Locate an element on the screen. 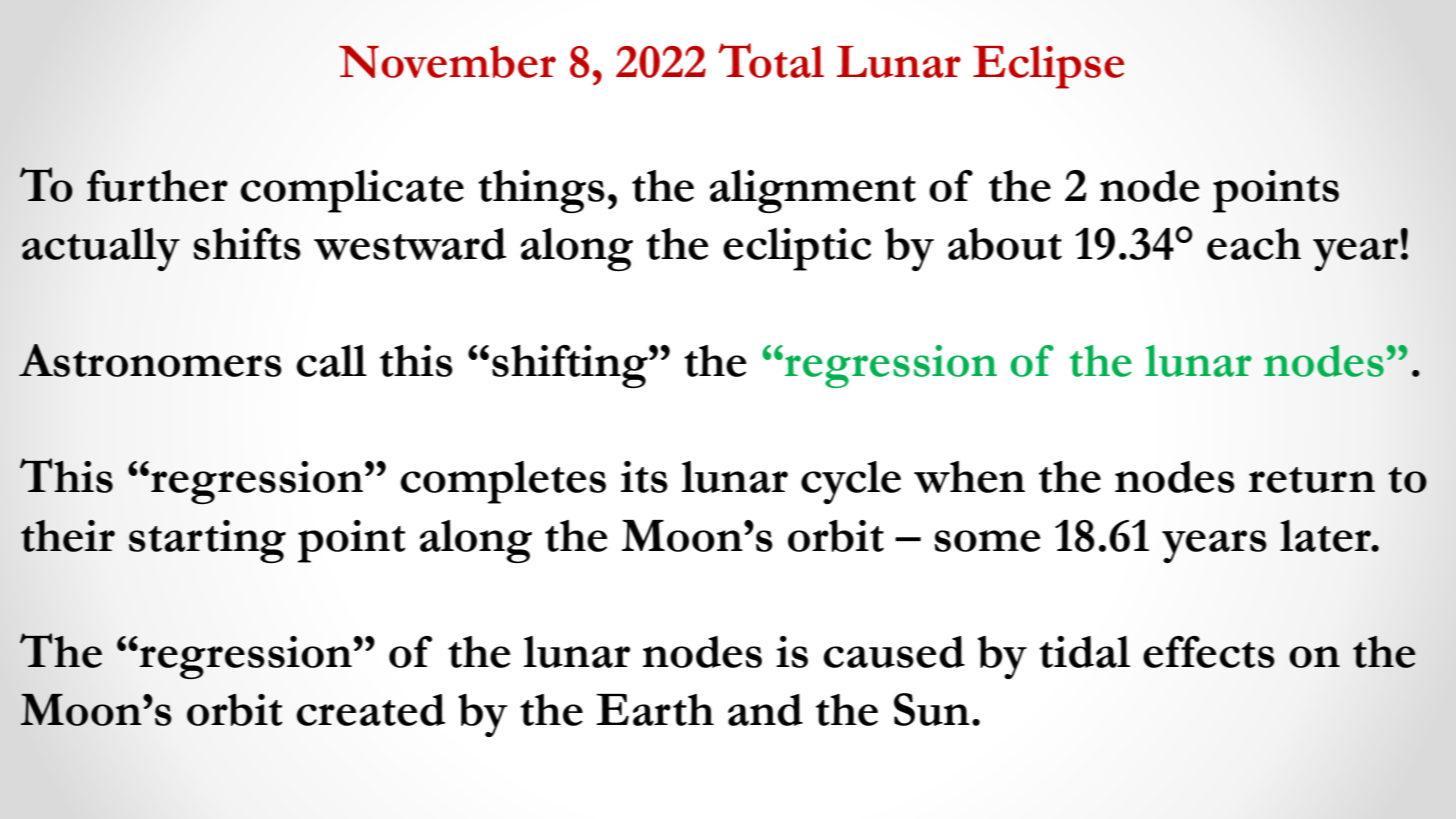  return is located at coordinates (1311, 480).
